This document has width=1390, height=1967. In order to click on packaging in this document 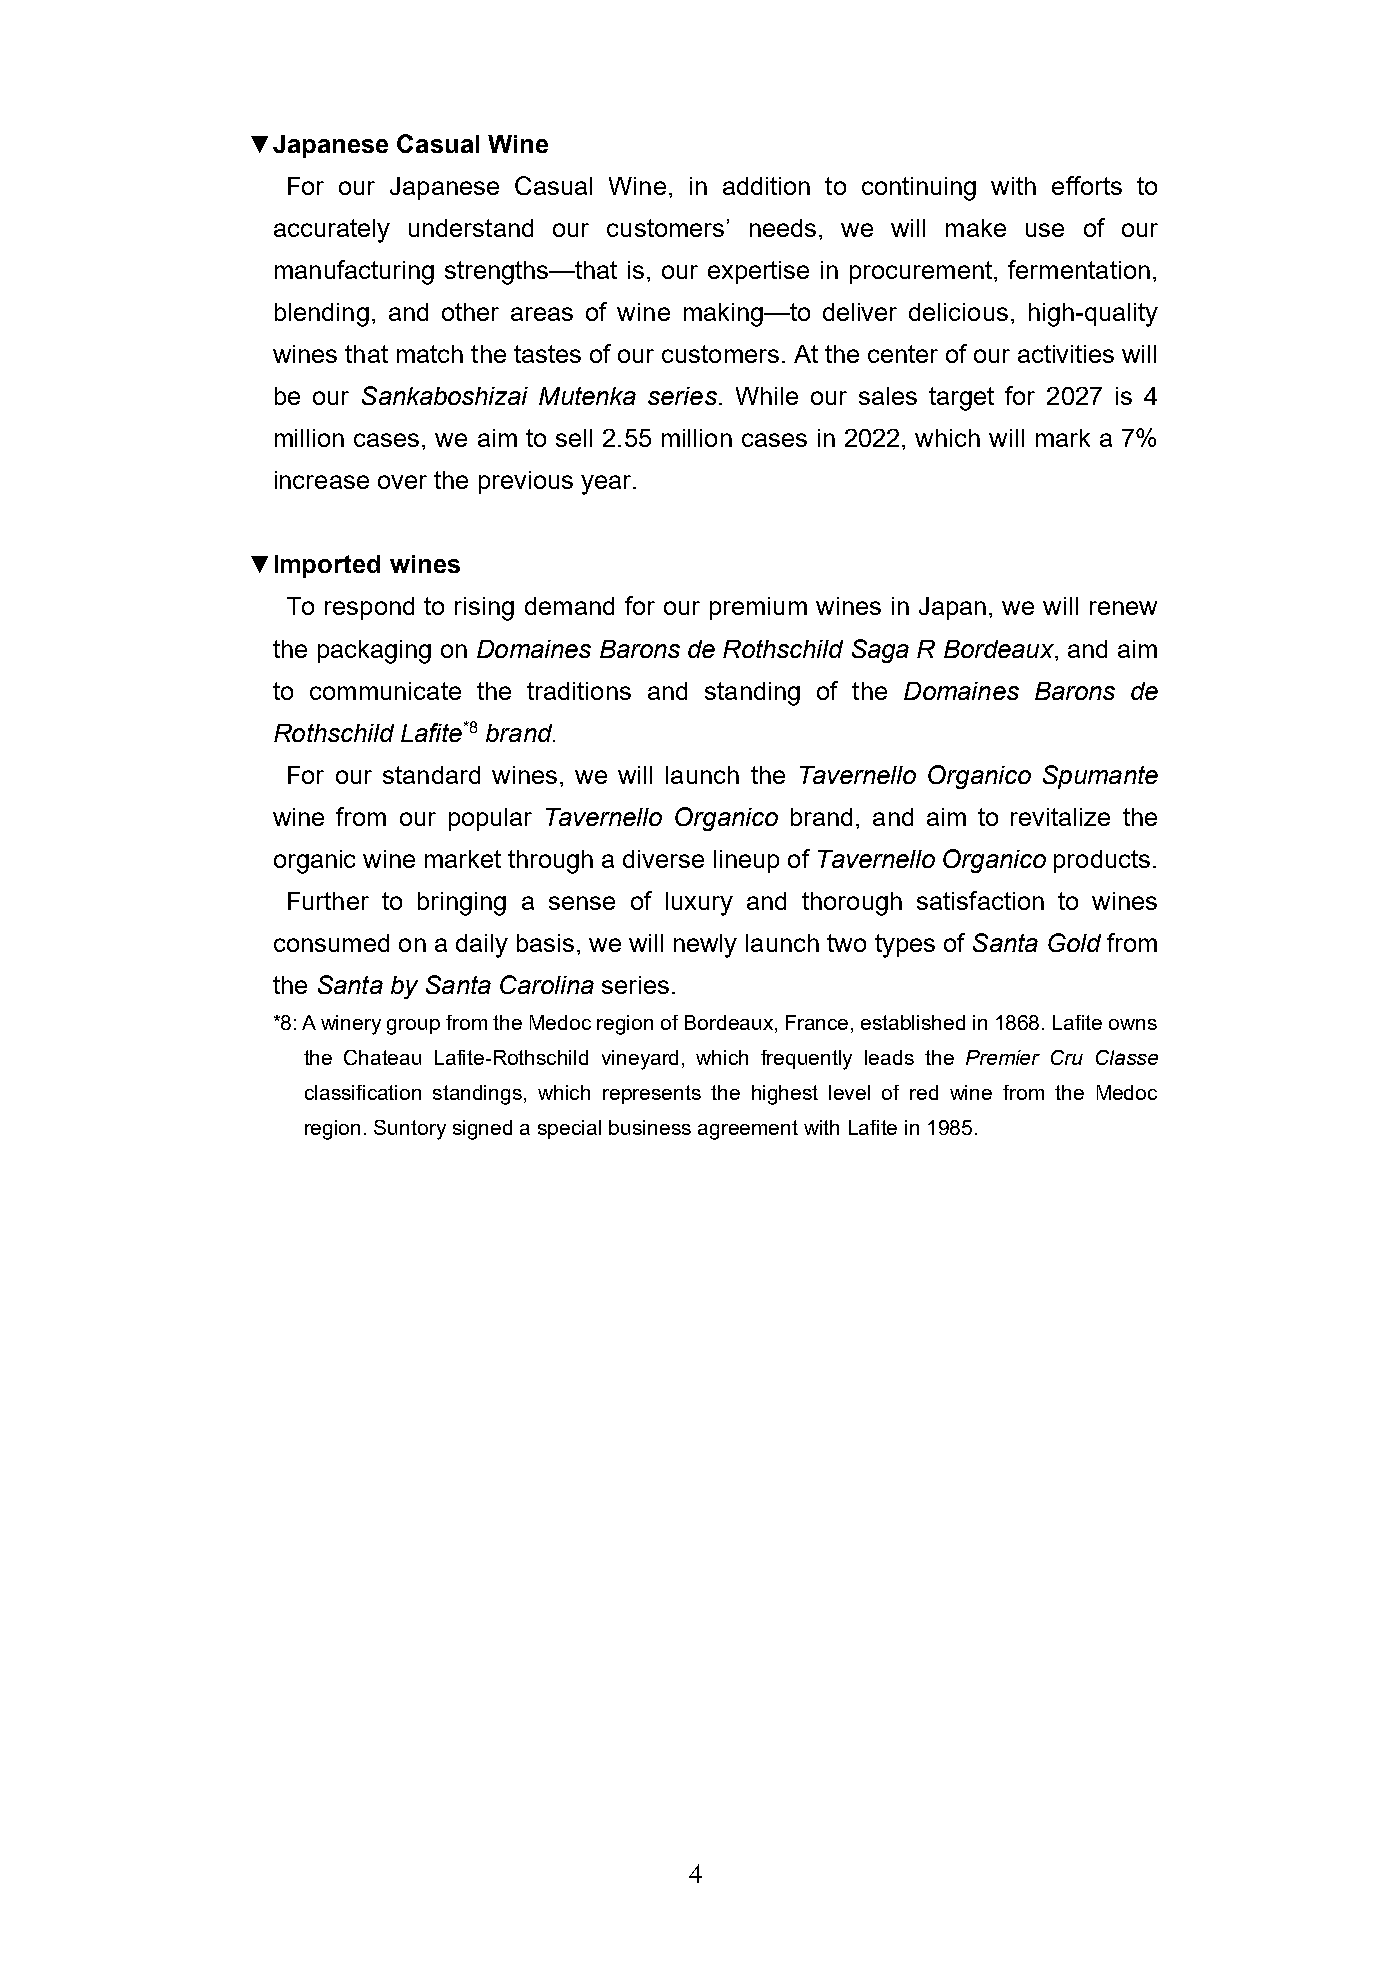, I will do `click(374, 652)`.
